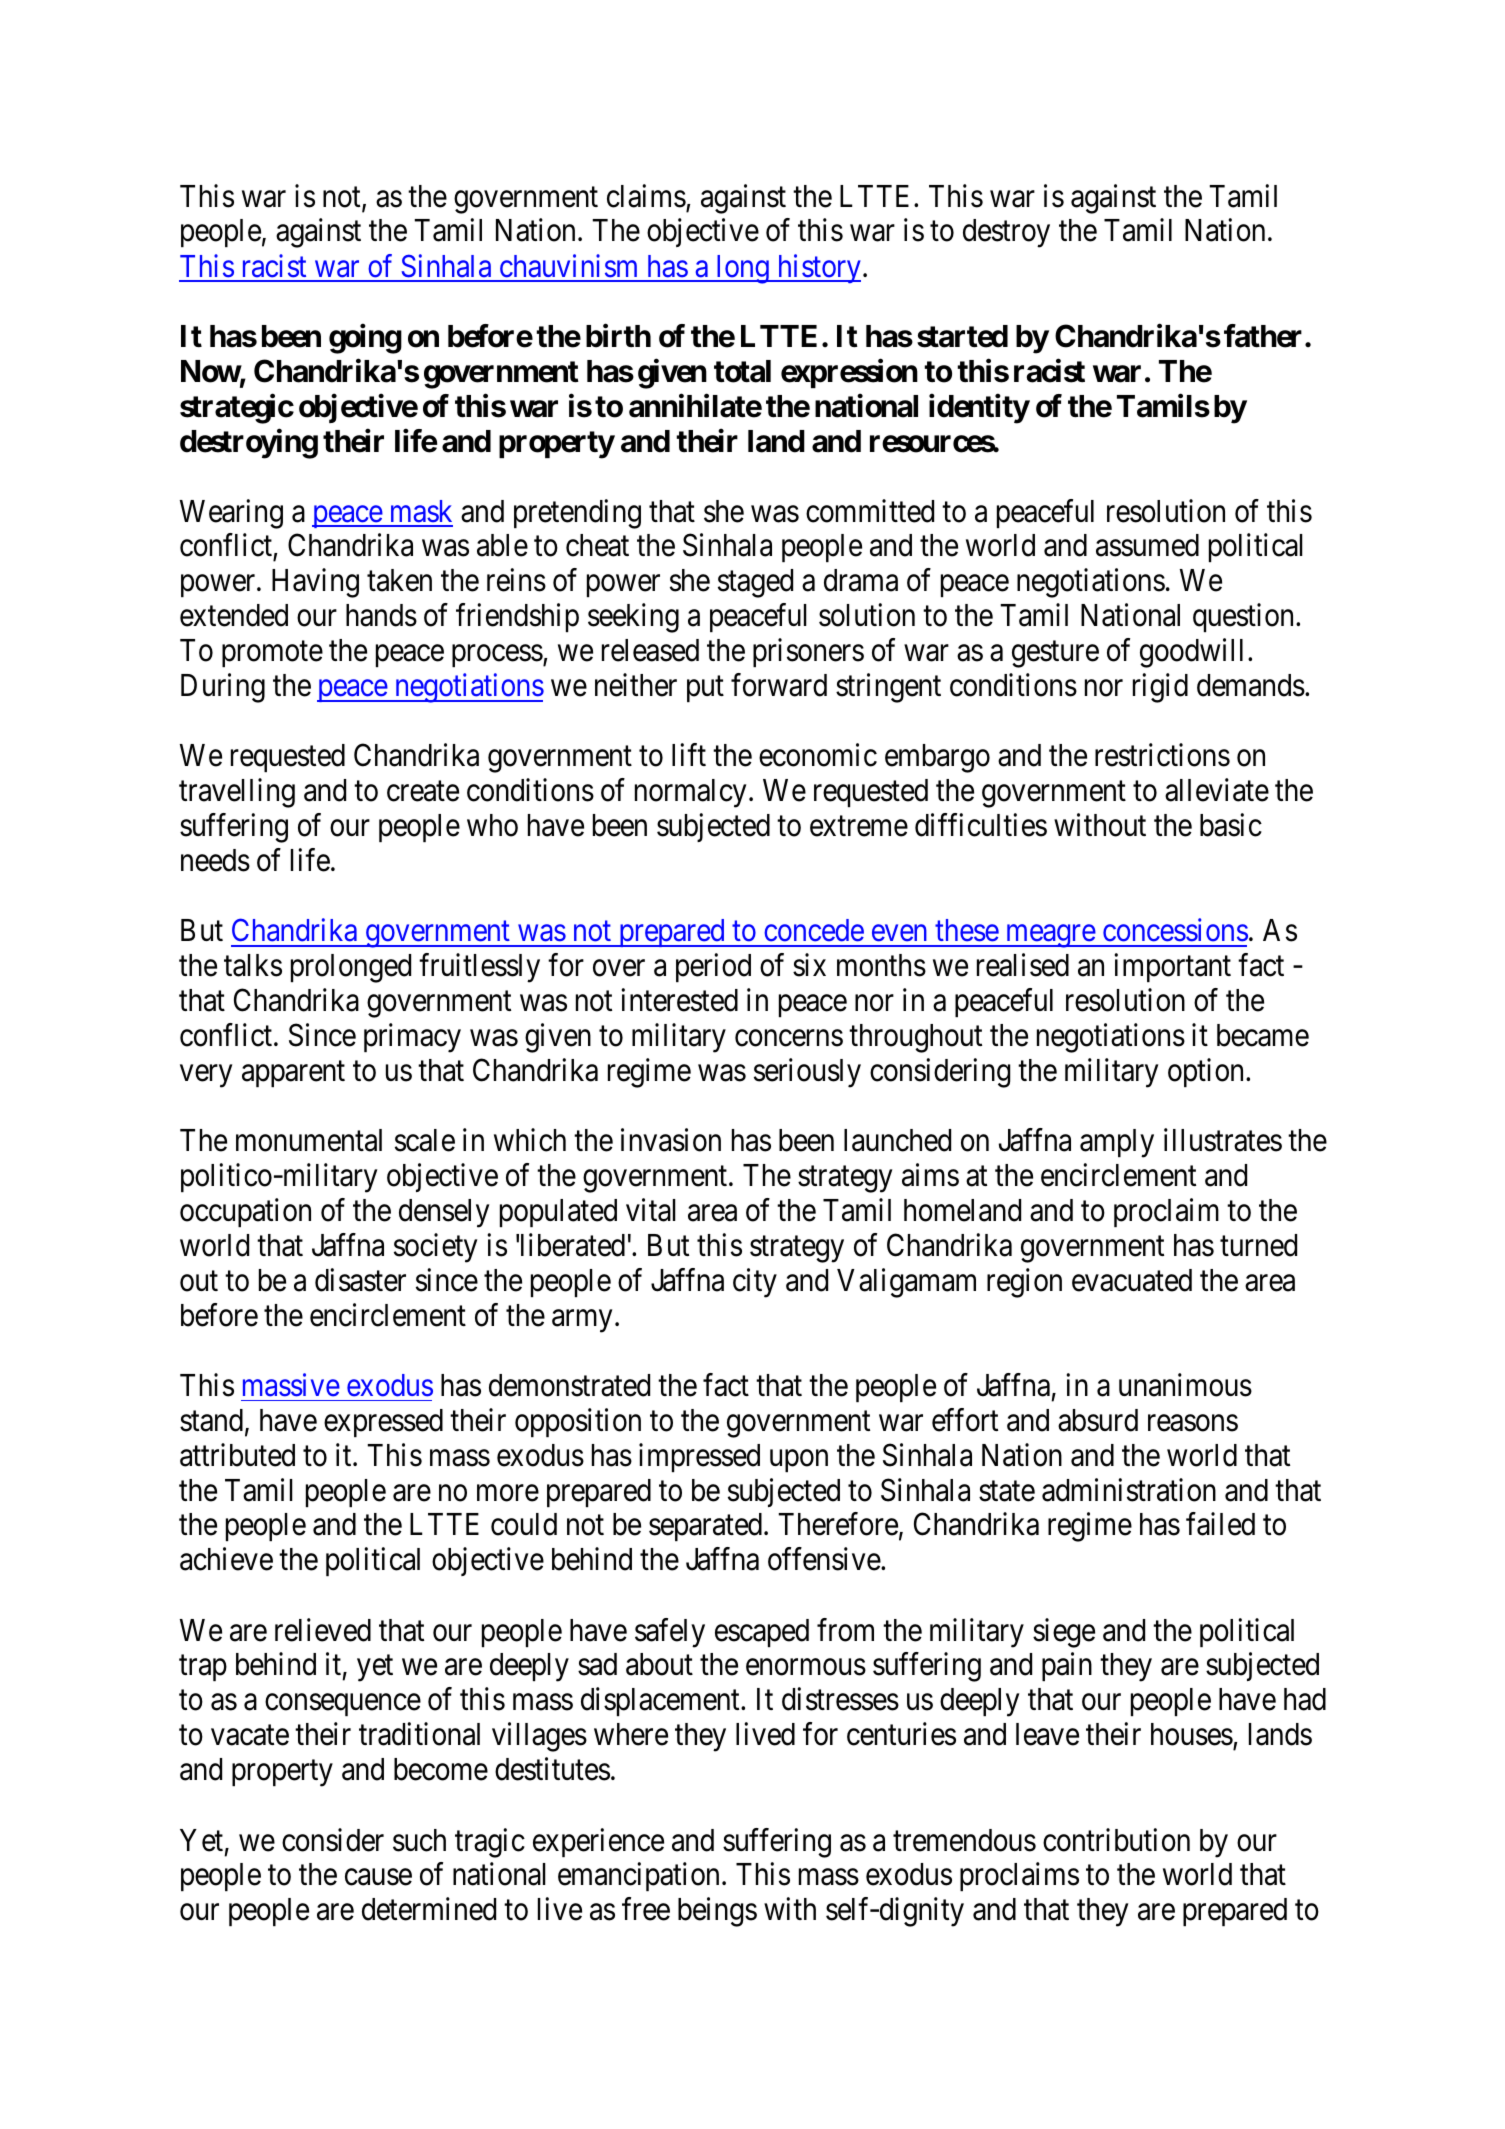 The height and width of the screenshot is (2129, 1505). I want to click on total, so click(742, 371).
